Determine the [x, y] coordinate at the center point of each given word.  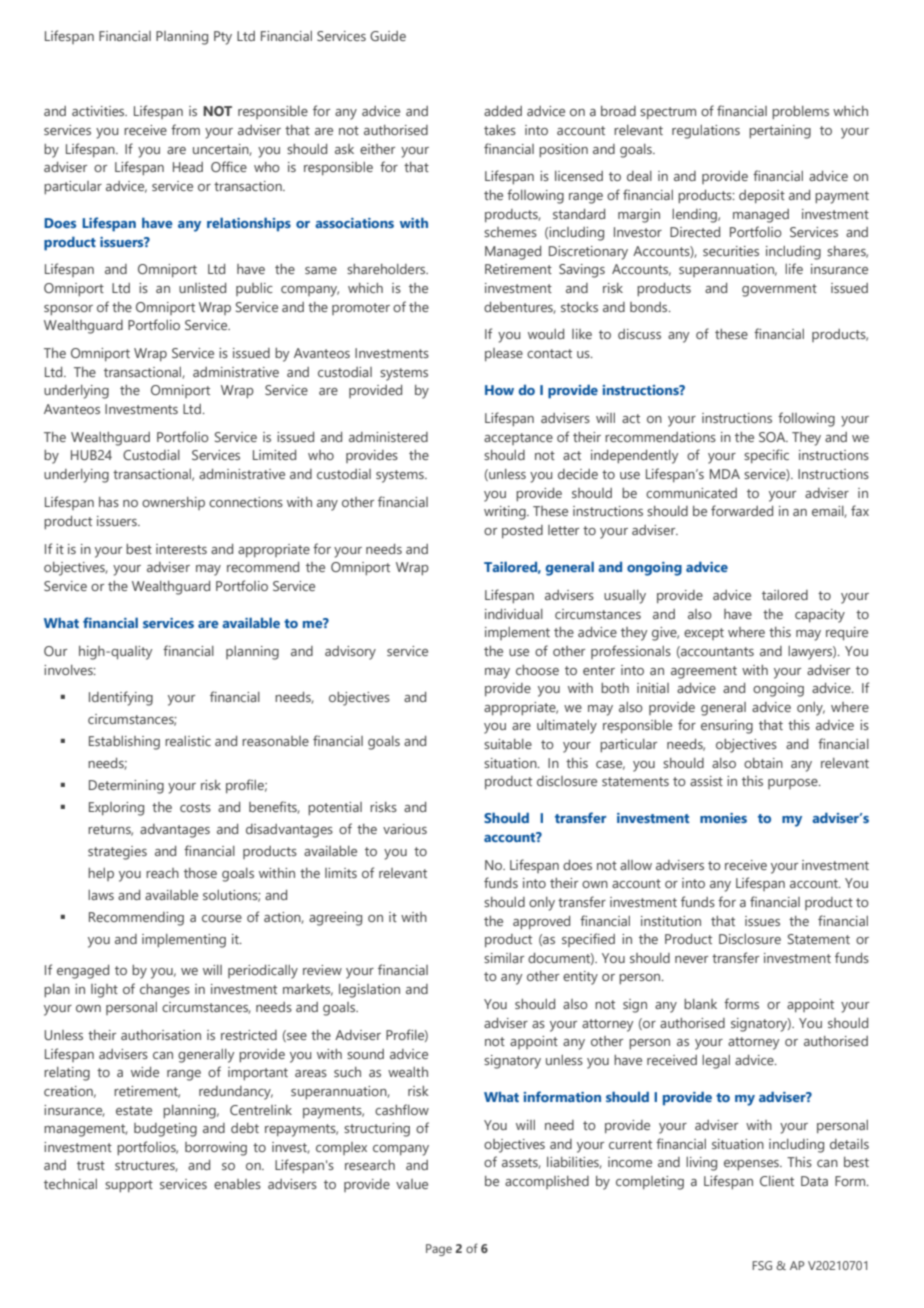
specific [766, 456]
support [129, 1186]
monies [723, 818]
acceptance [518, 439]
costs [195, 807]
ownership [173, 503]
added [503, 111]
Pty [223, 38]
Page [439, 1250]
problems [800, 112]
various [405, 829]
